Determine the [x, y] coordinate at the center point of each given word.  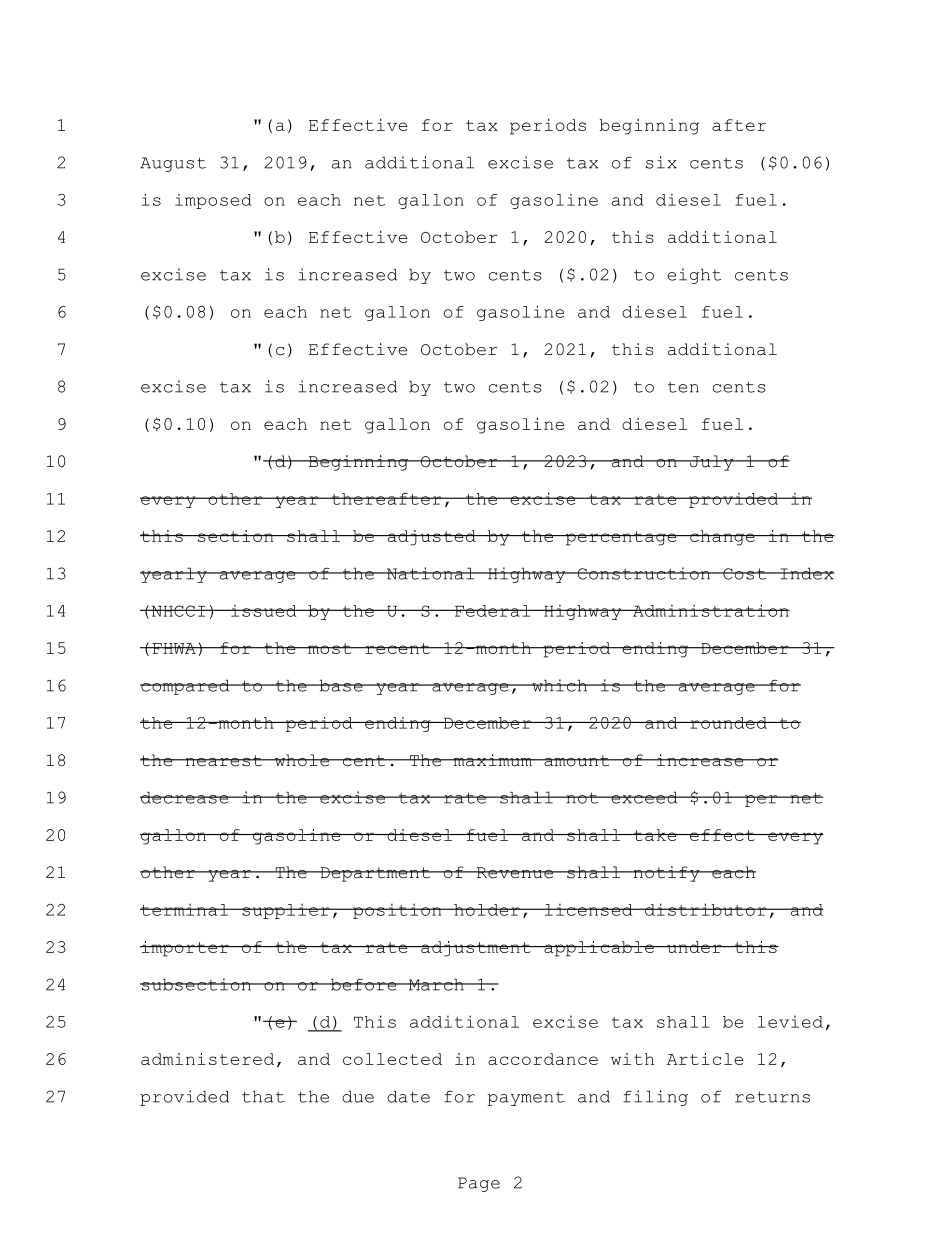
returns [772, 1097]
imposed [213, 201]
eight [694, 276]
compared [186, 687]
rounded [728, 723]
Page [479, 1184]
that [263, 1096]
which [560, 685]
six [661, 162]
